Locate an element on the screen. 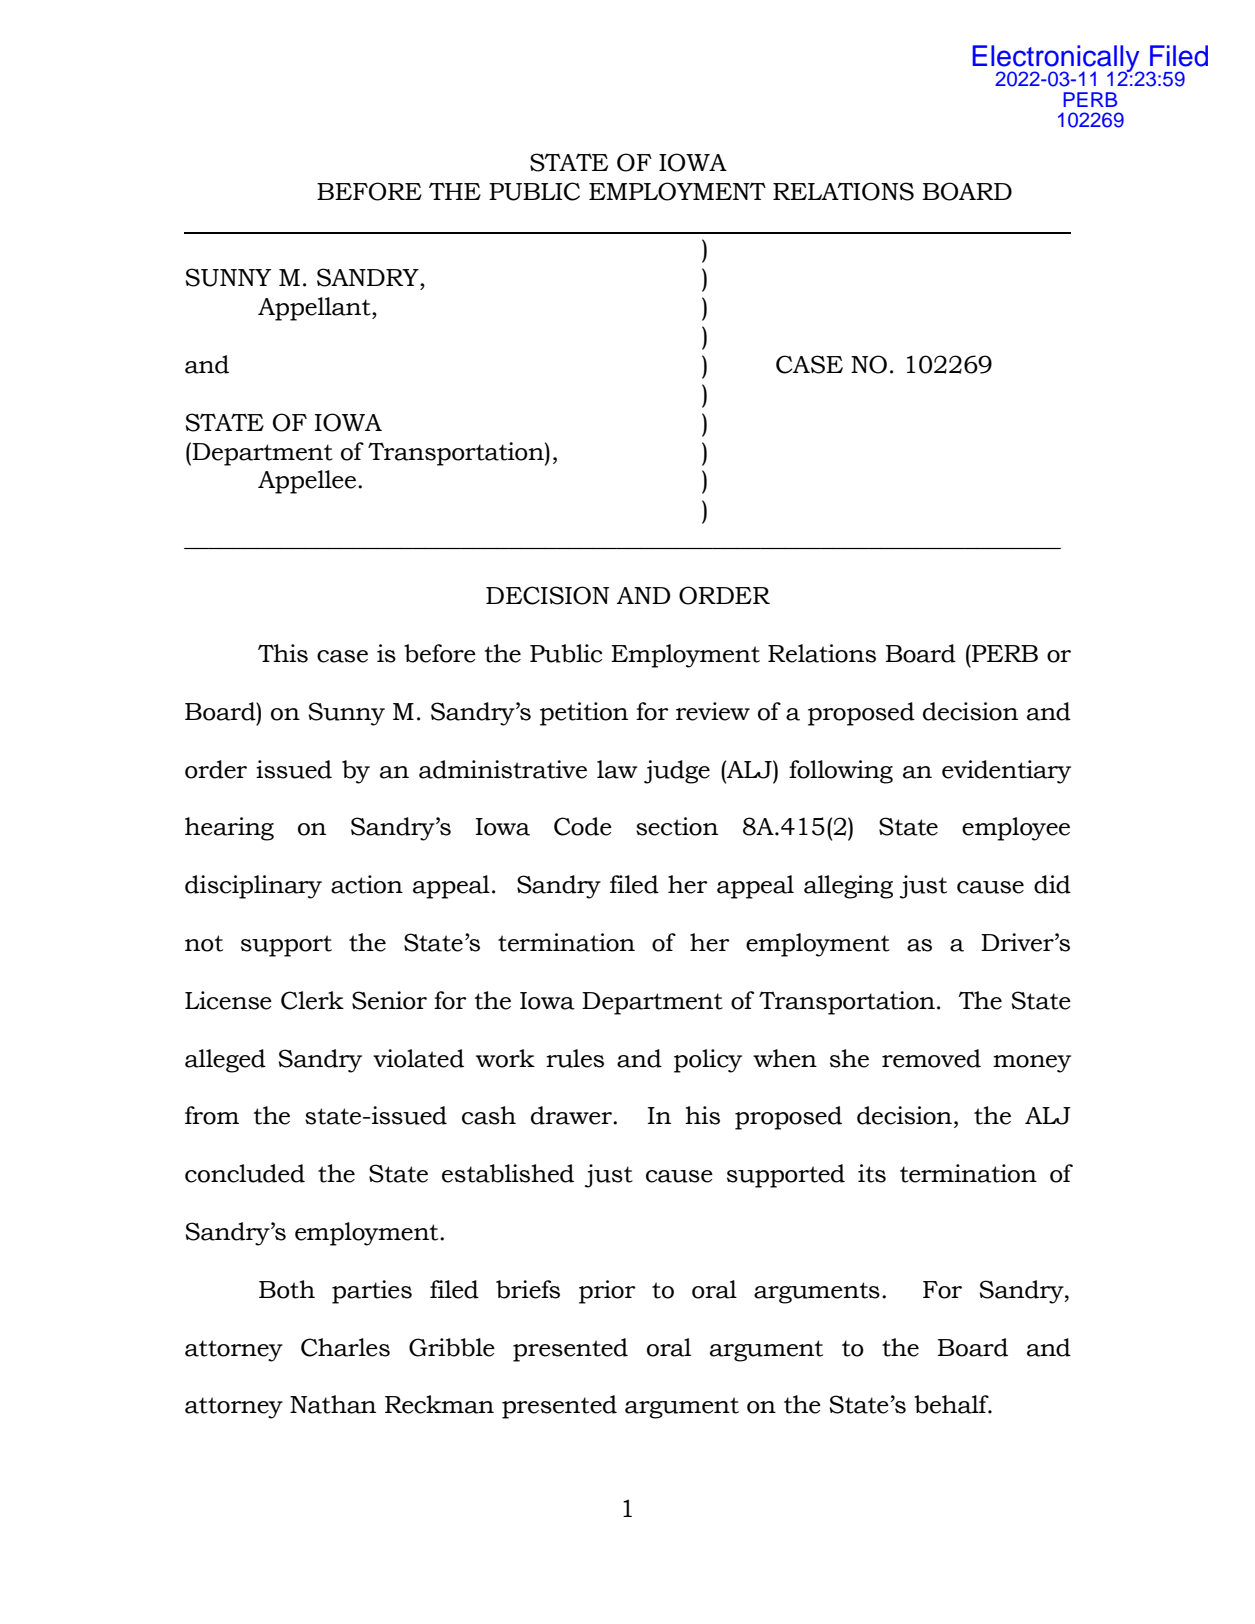  Charles is located at coordinates (345, 1347).
